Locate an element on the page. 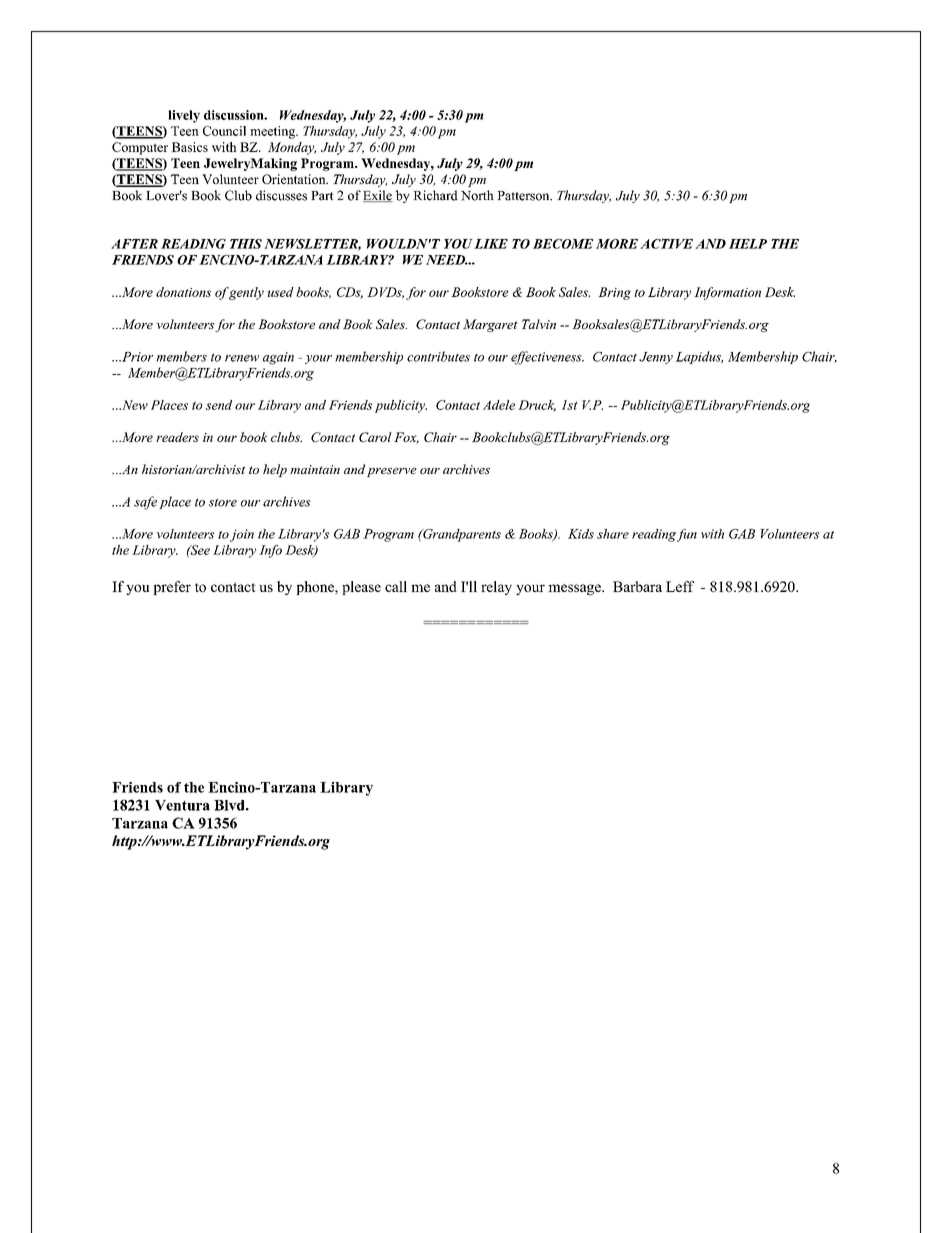 The width and height of the document is (952, 1233). Richard is located at coordinates (435, 195).
